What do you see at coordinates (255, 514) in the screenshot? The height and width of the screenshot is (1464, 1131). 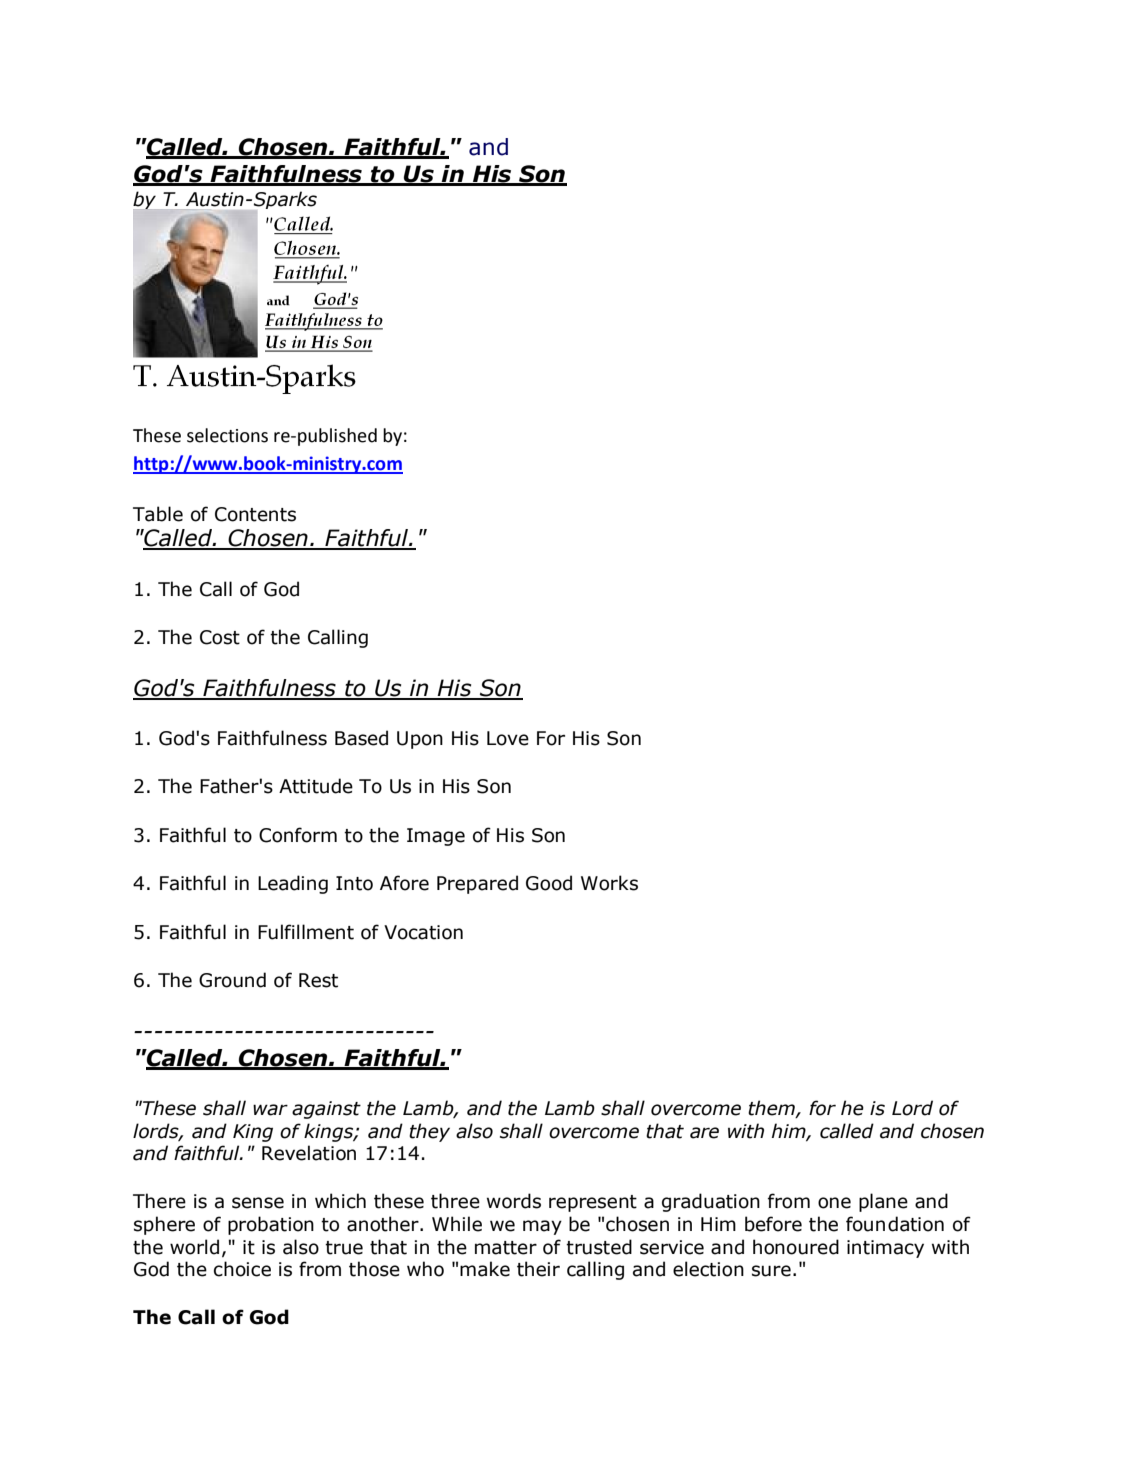 I see `Contents` at bounding box center [255, 514].
